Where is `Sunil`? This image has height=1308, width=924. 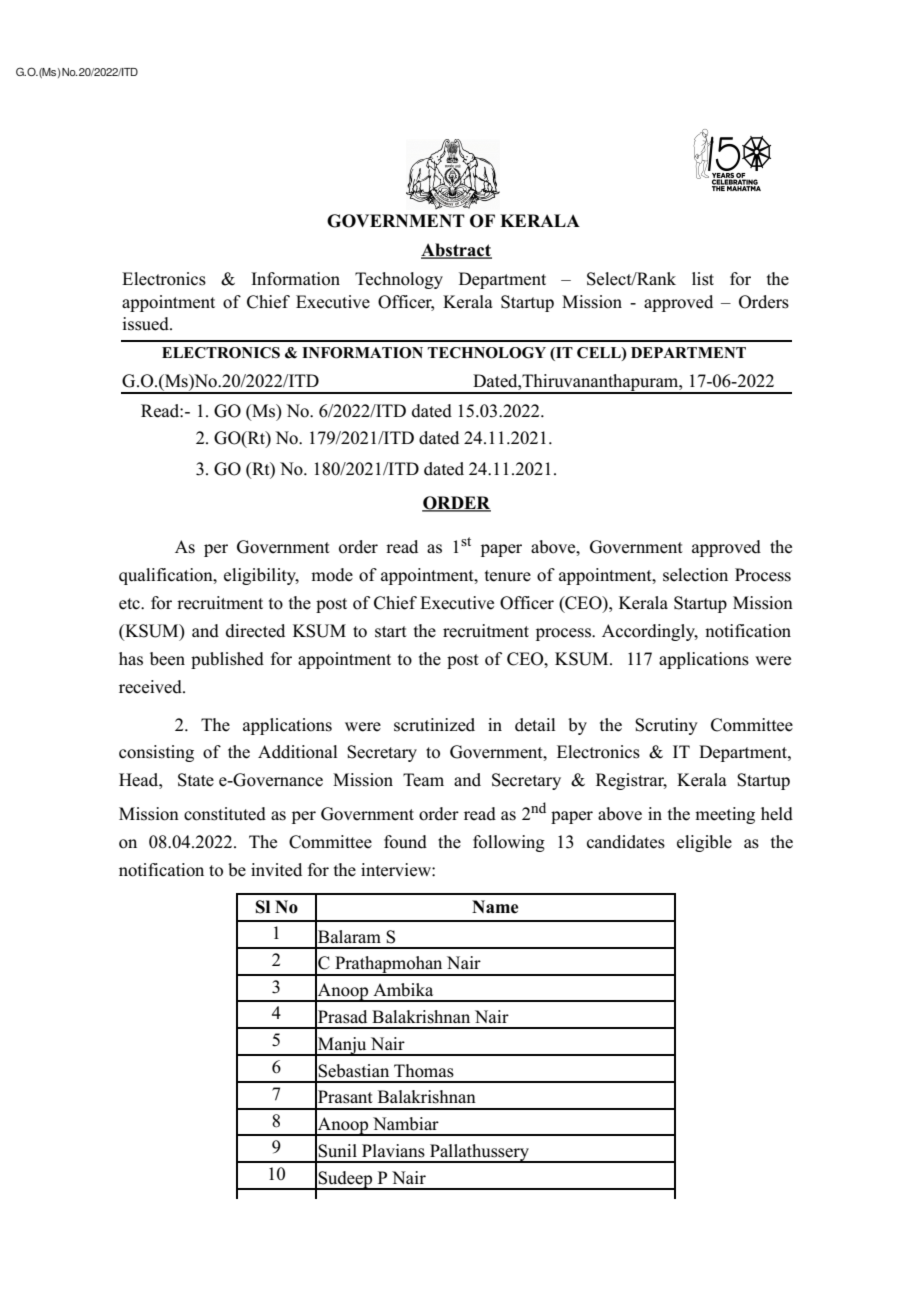
Sunil is located at coordinates (337, 1151).
